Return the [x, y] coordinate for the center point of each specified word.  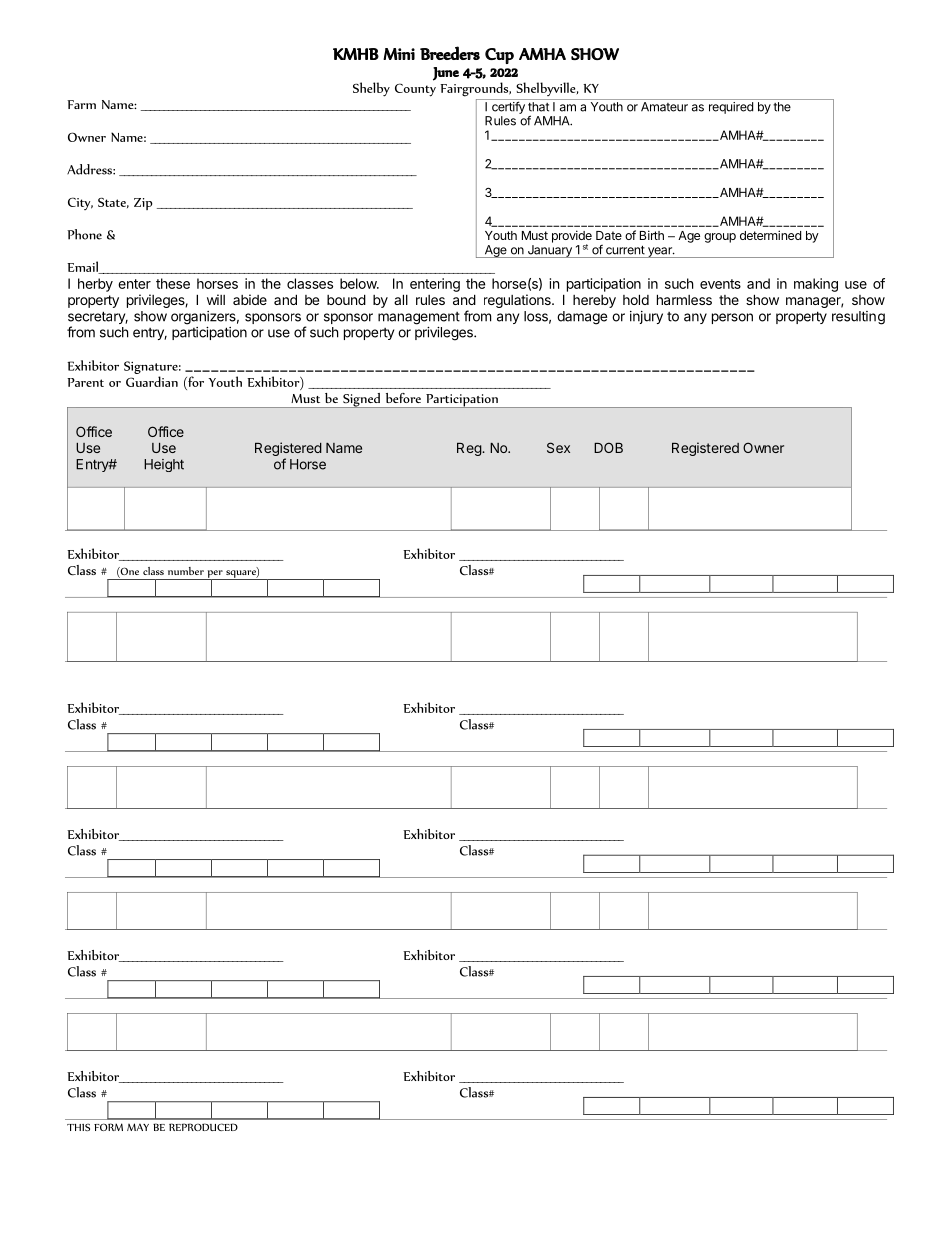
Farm [81, 104]
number [186, 571]
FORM [108, 1127]
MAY [138, 1127]
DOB [608, 447]
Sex [558, 447]
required [731, 108]
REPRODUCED [203, 1127]
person [732, 318]
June [446, 74]
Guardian [152, 381]
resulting [858, 318]
